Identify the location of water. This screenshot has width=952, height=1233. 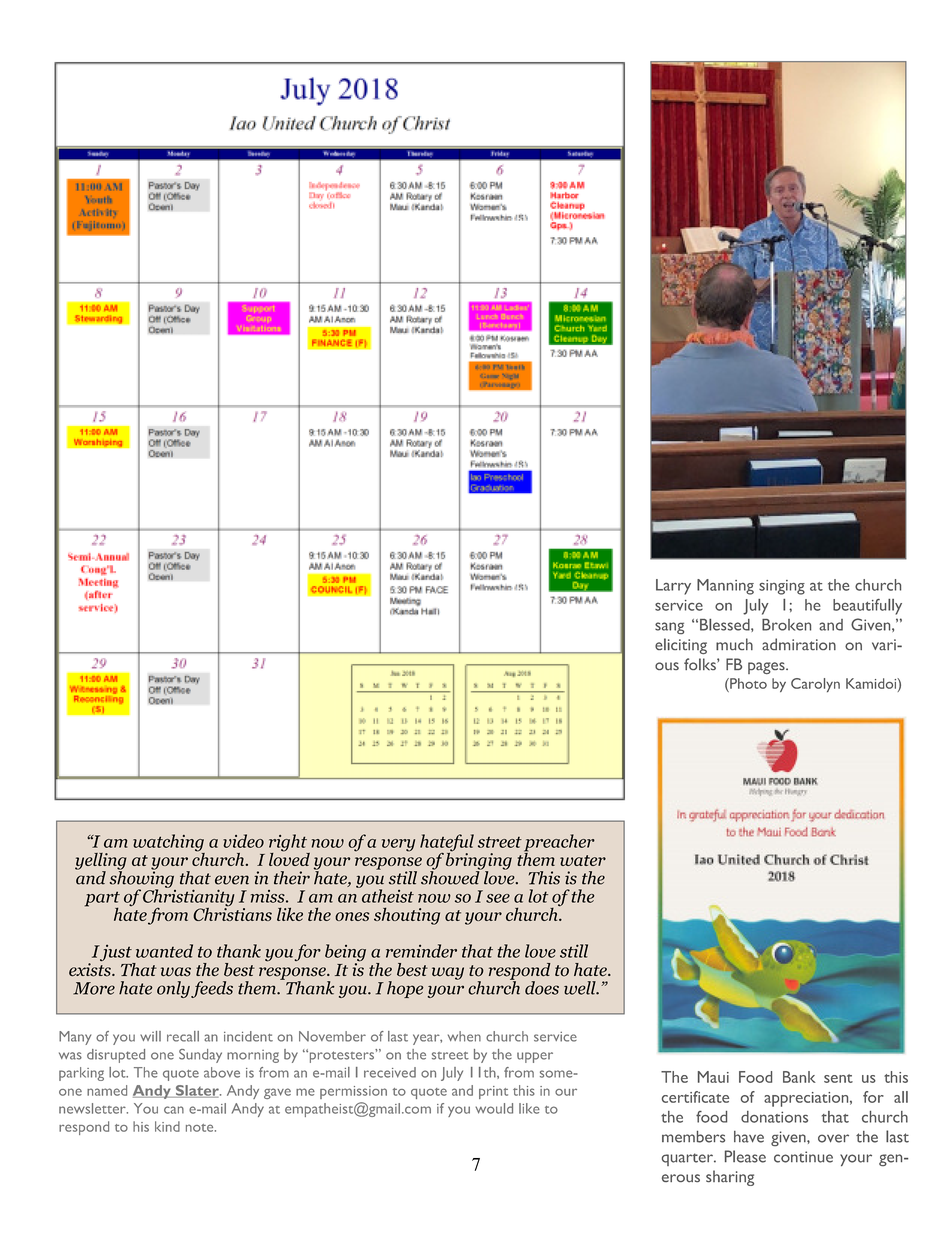
(583, 860).
